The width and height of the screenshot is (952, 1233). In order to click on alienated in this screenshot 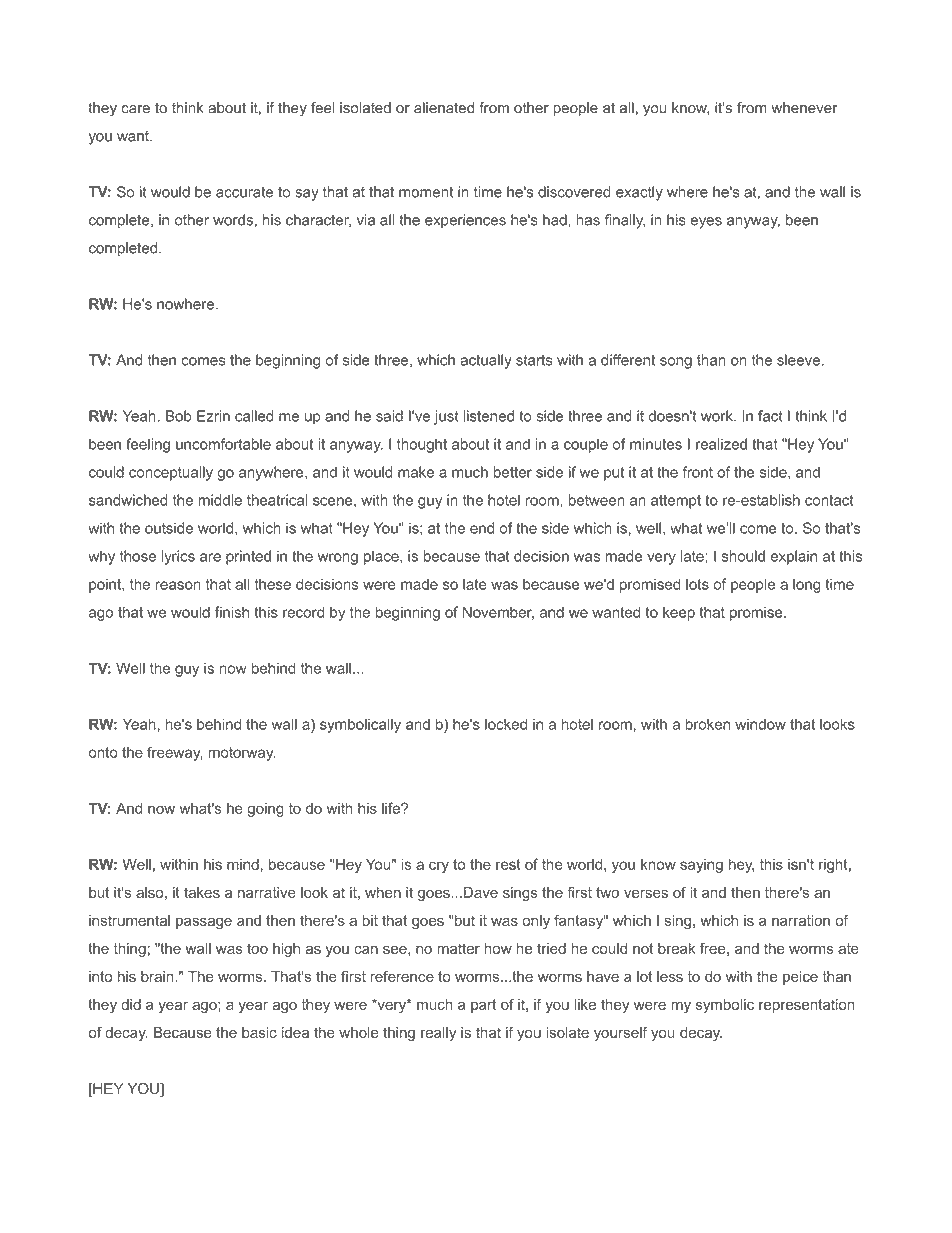, I will do `click(444, 108)`.
